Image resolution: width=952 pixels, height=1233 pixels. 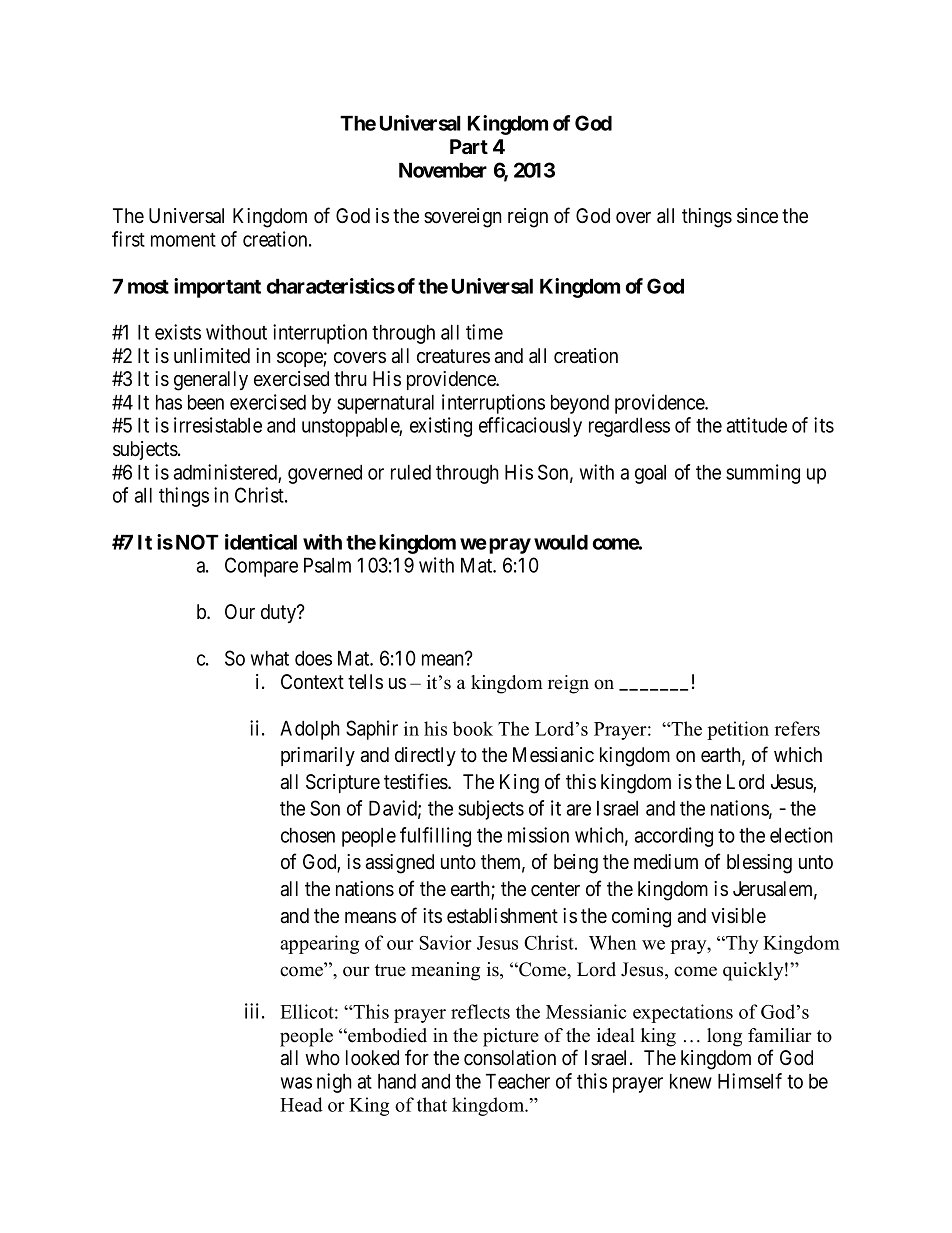 What do you see at coordinates (183, 240) in the page?
I see `moment` at bounding box center [183, 240].
